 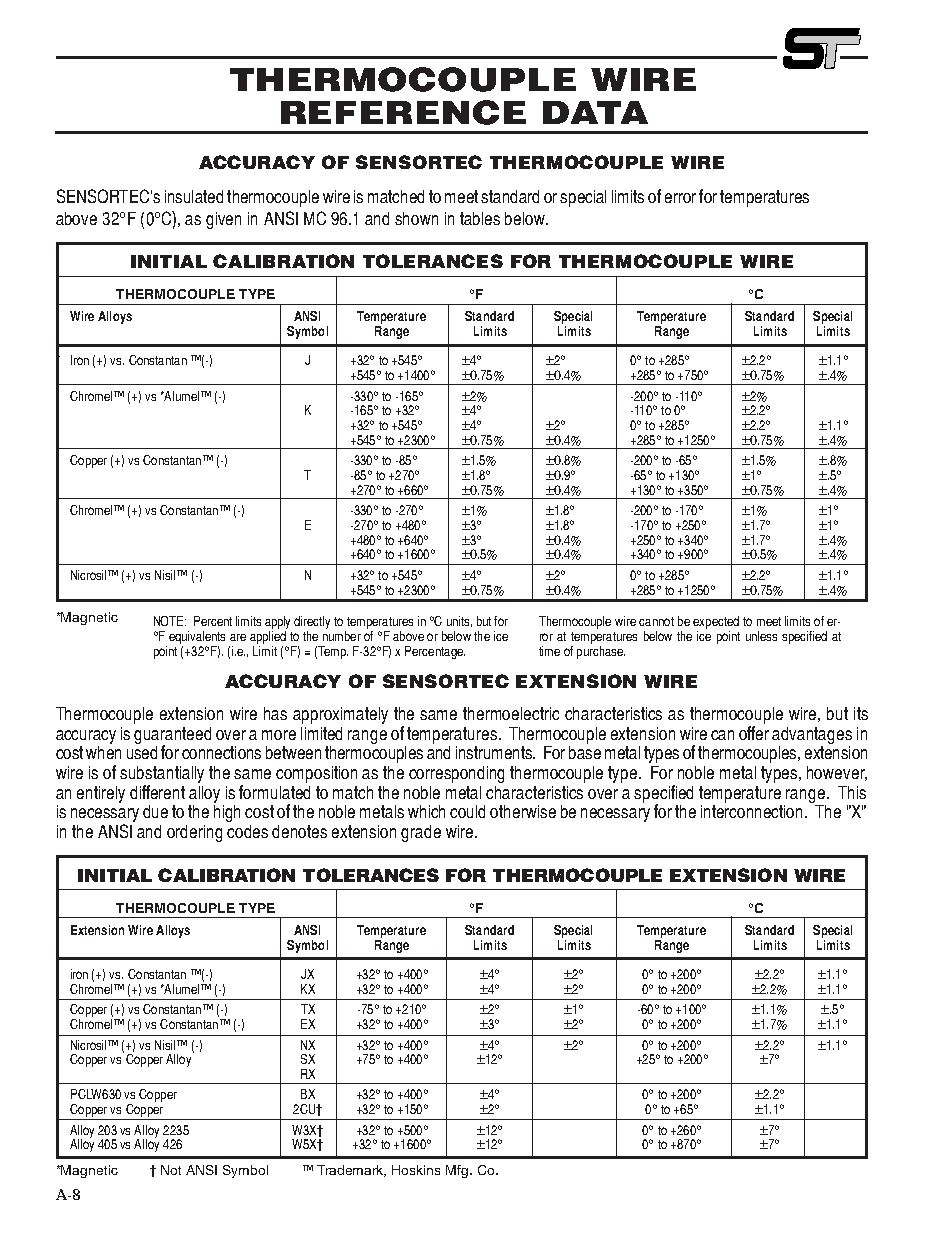 What do you see at coordinates (194, 196) in the screenshot?
I see `insulated` at bounding box center [194, 196].
